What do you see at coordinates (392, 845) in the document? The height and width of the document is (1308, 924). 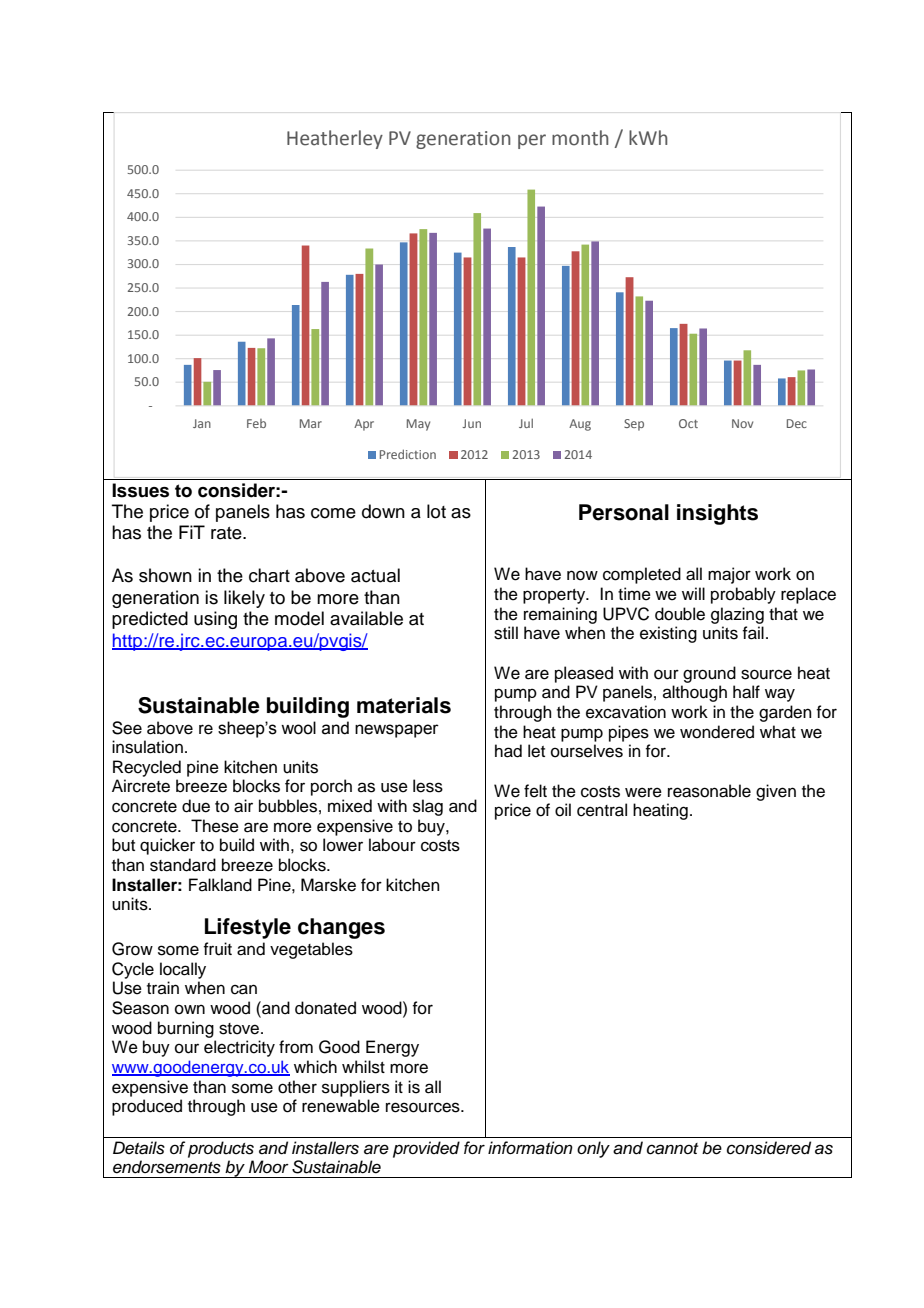 I see `labour` at bounding box center [392, 845].
